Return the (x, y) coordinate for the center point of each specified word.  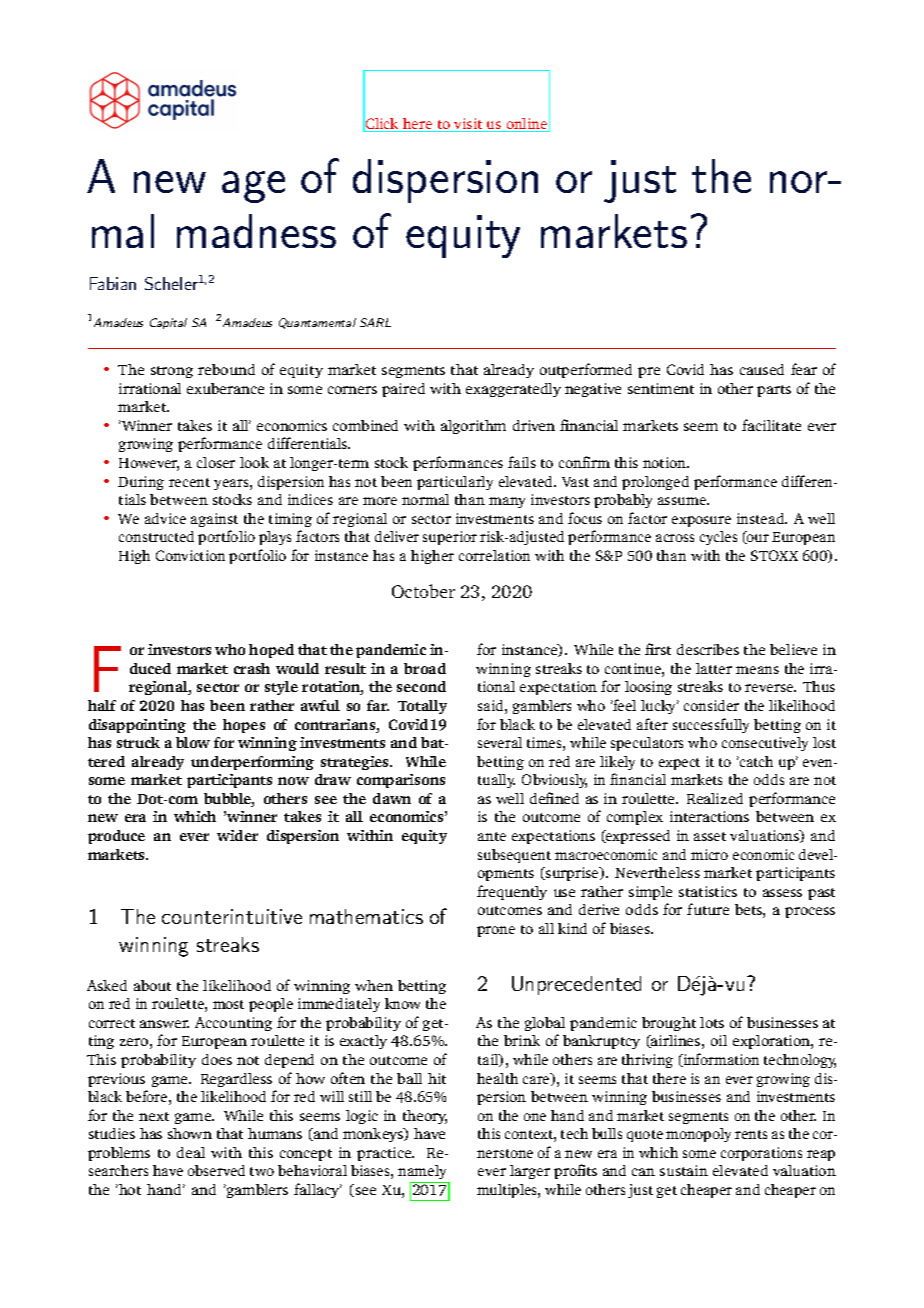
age (253, 187)
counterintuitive (232, 916)
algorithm (473, 427)
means (757, 670)
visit (468, 125)
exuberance (225, 388)
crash (252, 668)
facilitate (771, 425)
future (708, 909)
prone (496, 931)
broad (425, 668)
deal (191, 1152)
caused (762, 369)
